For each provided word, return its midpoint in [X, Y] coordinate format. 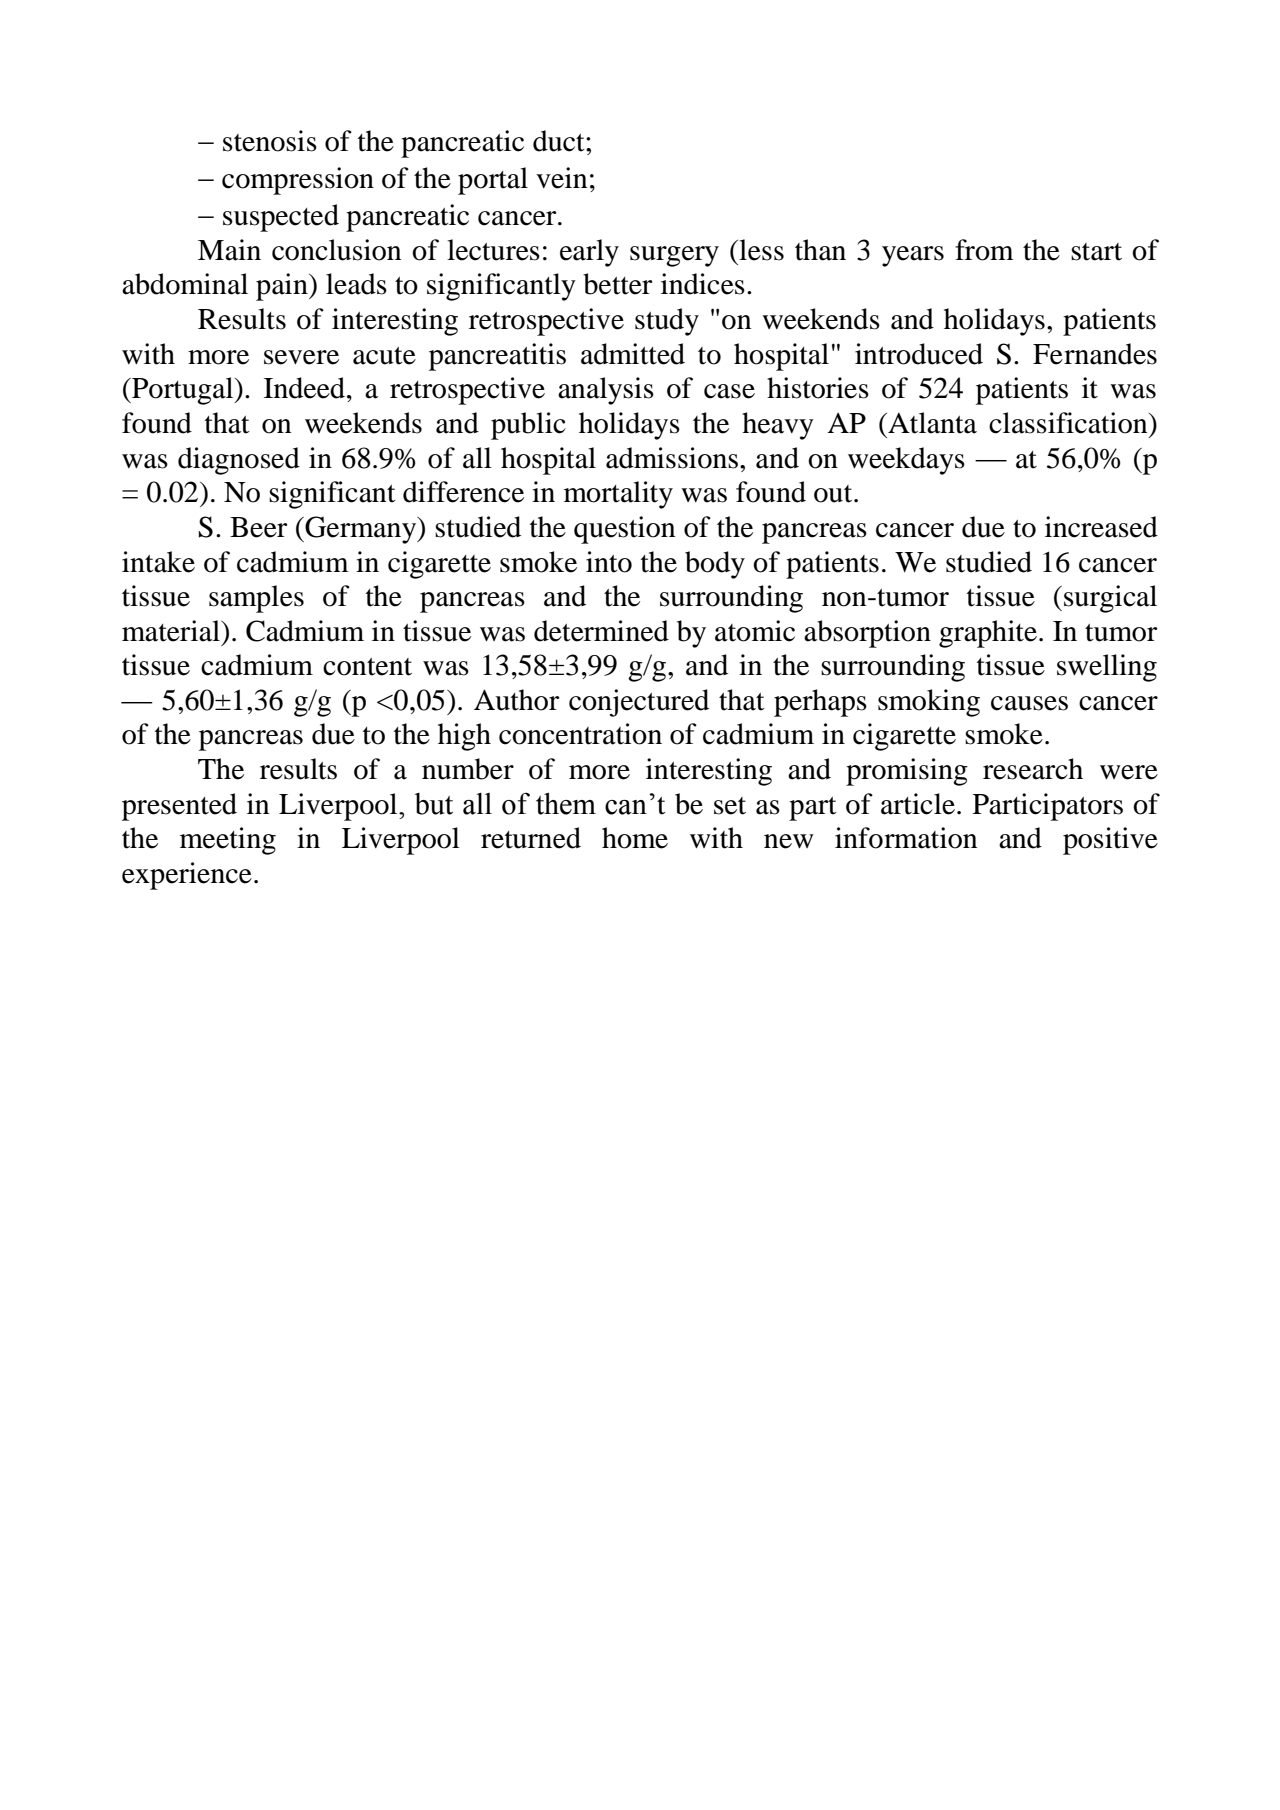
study [667, 322]
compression [298, 181]
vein [561, 178]
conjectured [639, 703]
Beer [258, 527]
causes [1029, 703]
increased [1101, 527]
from [984, 250]
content [367, 667]
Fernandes [1095, 354]
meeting [228, 841]
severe [301, 357]
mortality [618, 495]
